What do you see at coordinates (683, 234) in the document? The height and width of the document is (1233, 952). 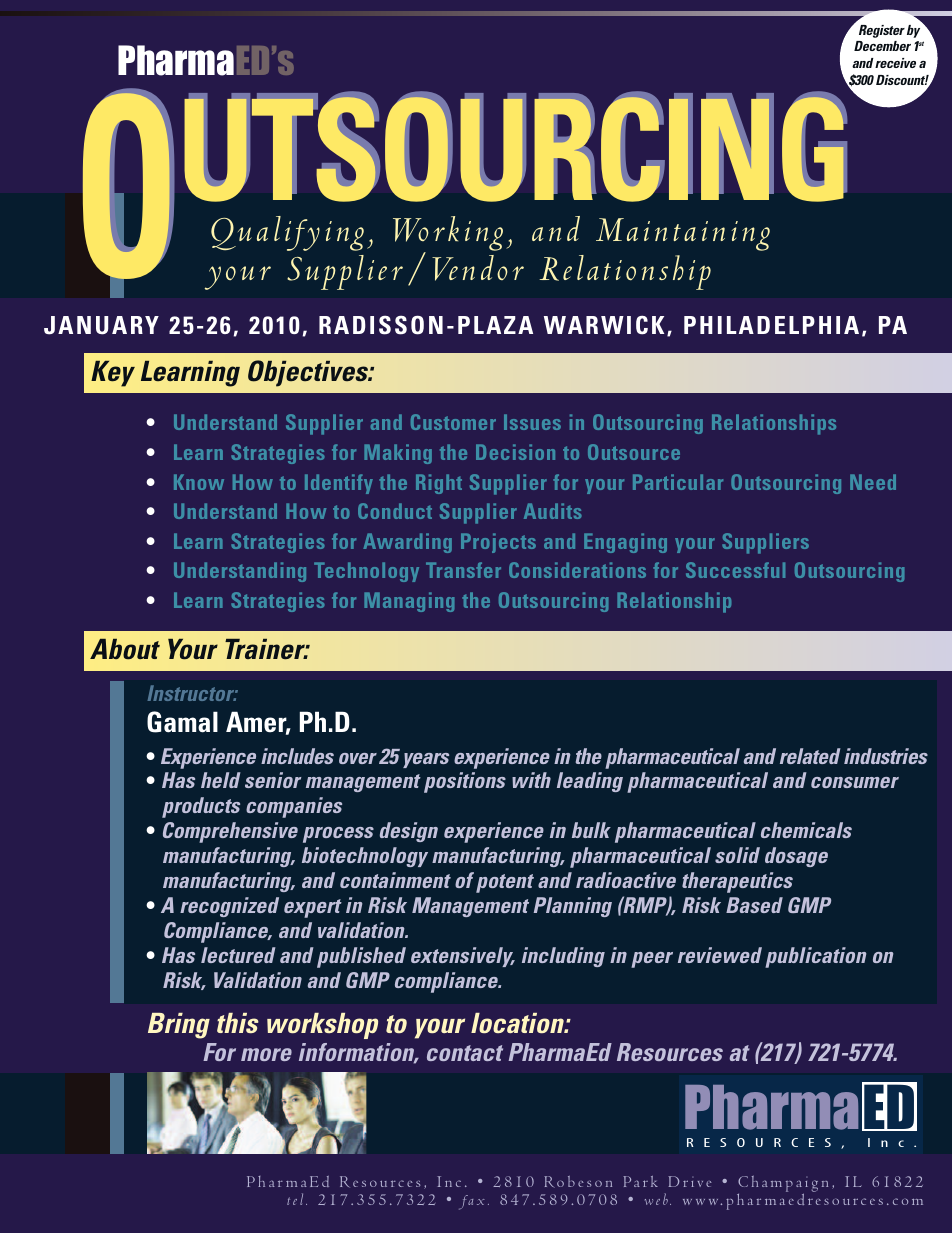 I see `Maintaining` at bounding box center [683, 234].
